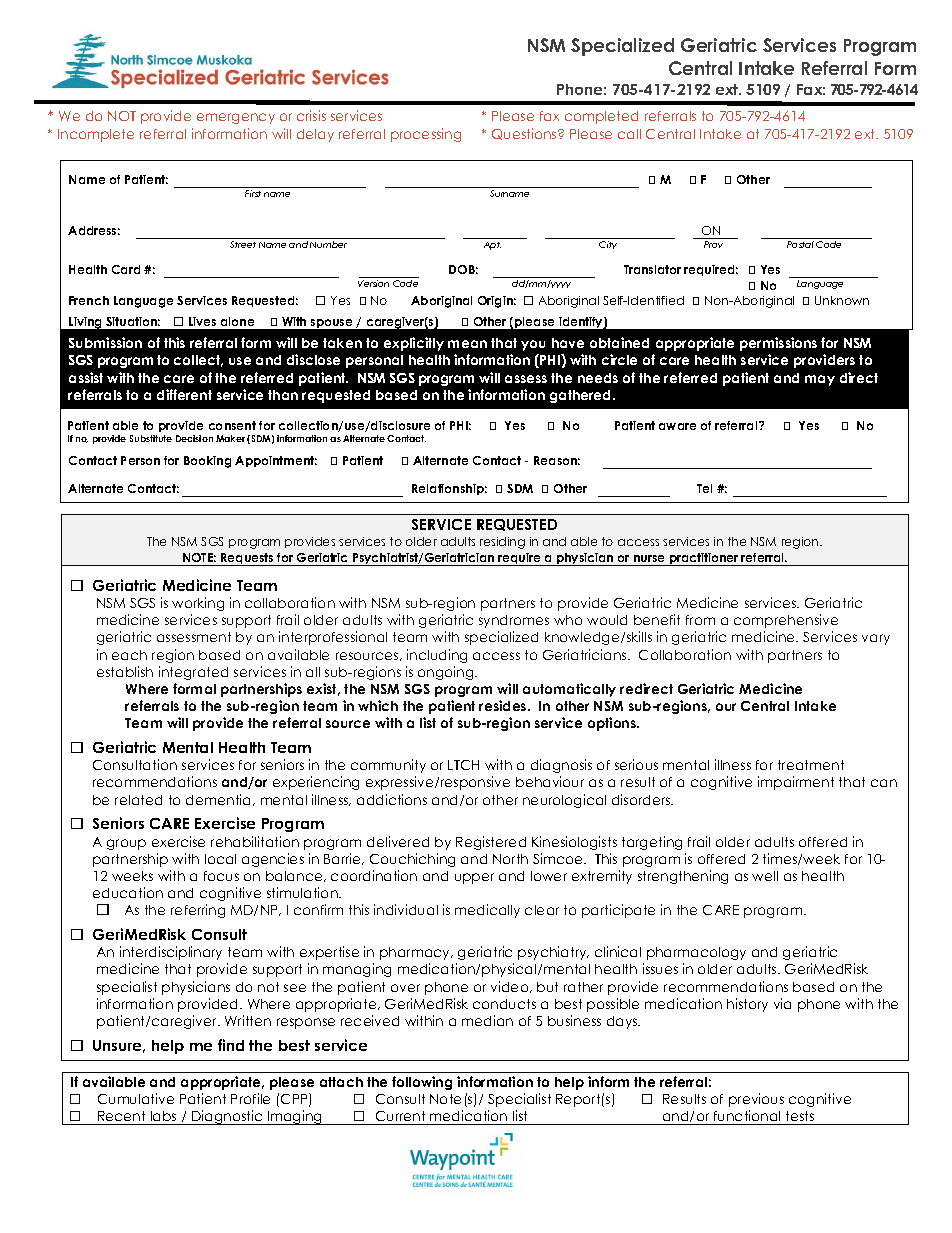 This document has height=1233, width=952. I want to click on comprehensive, so click(786, 621).
